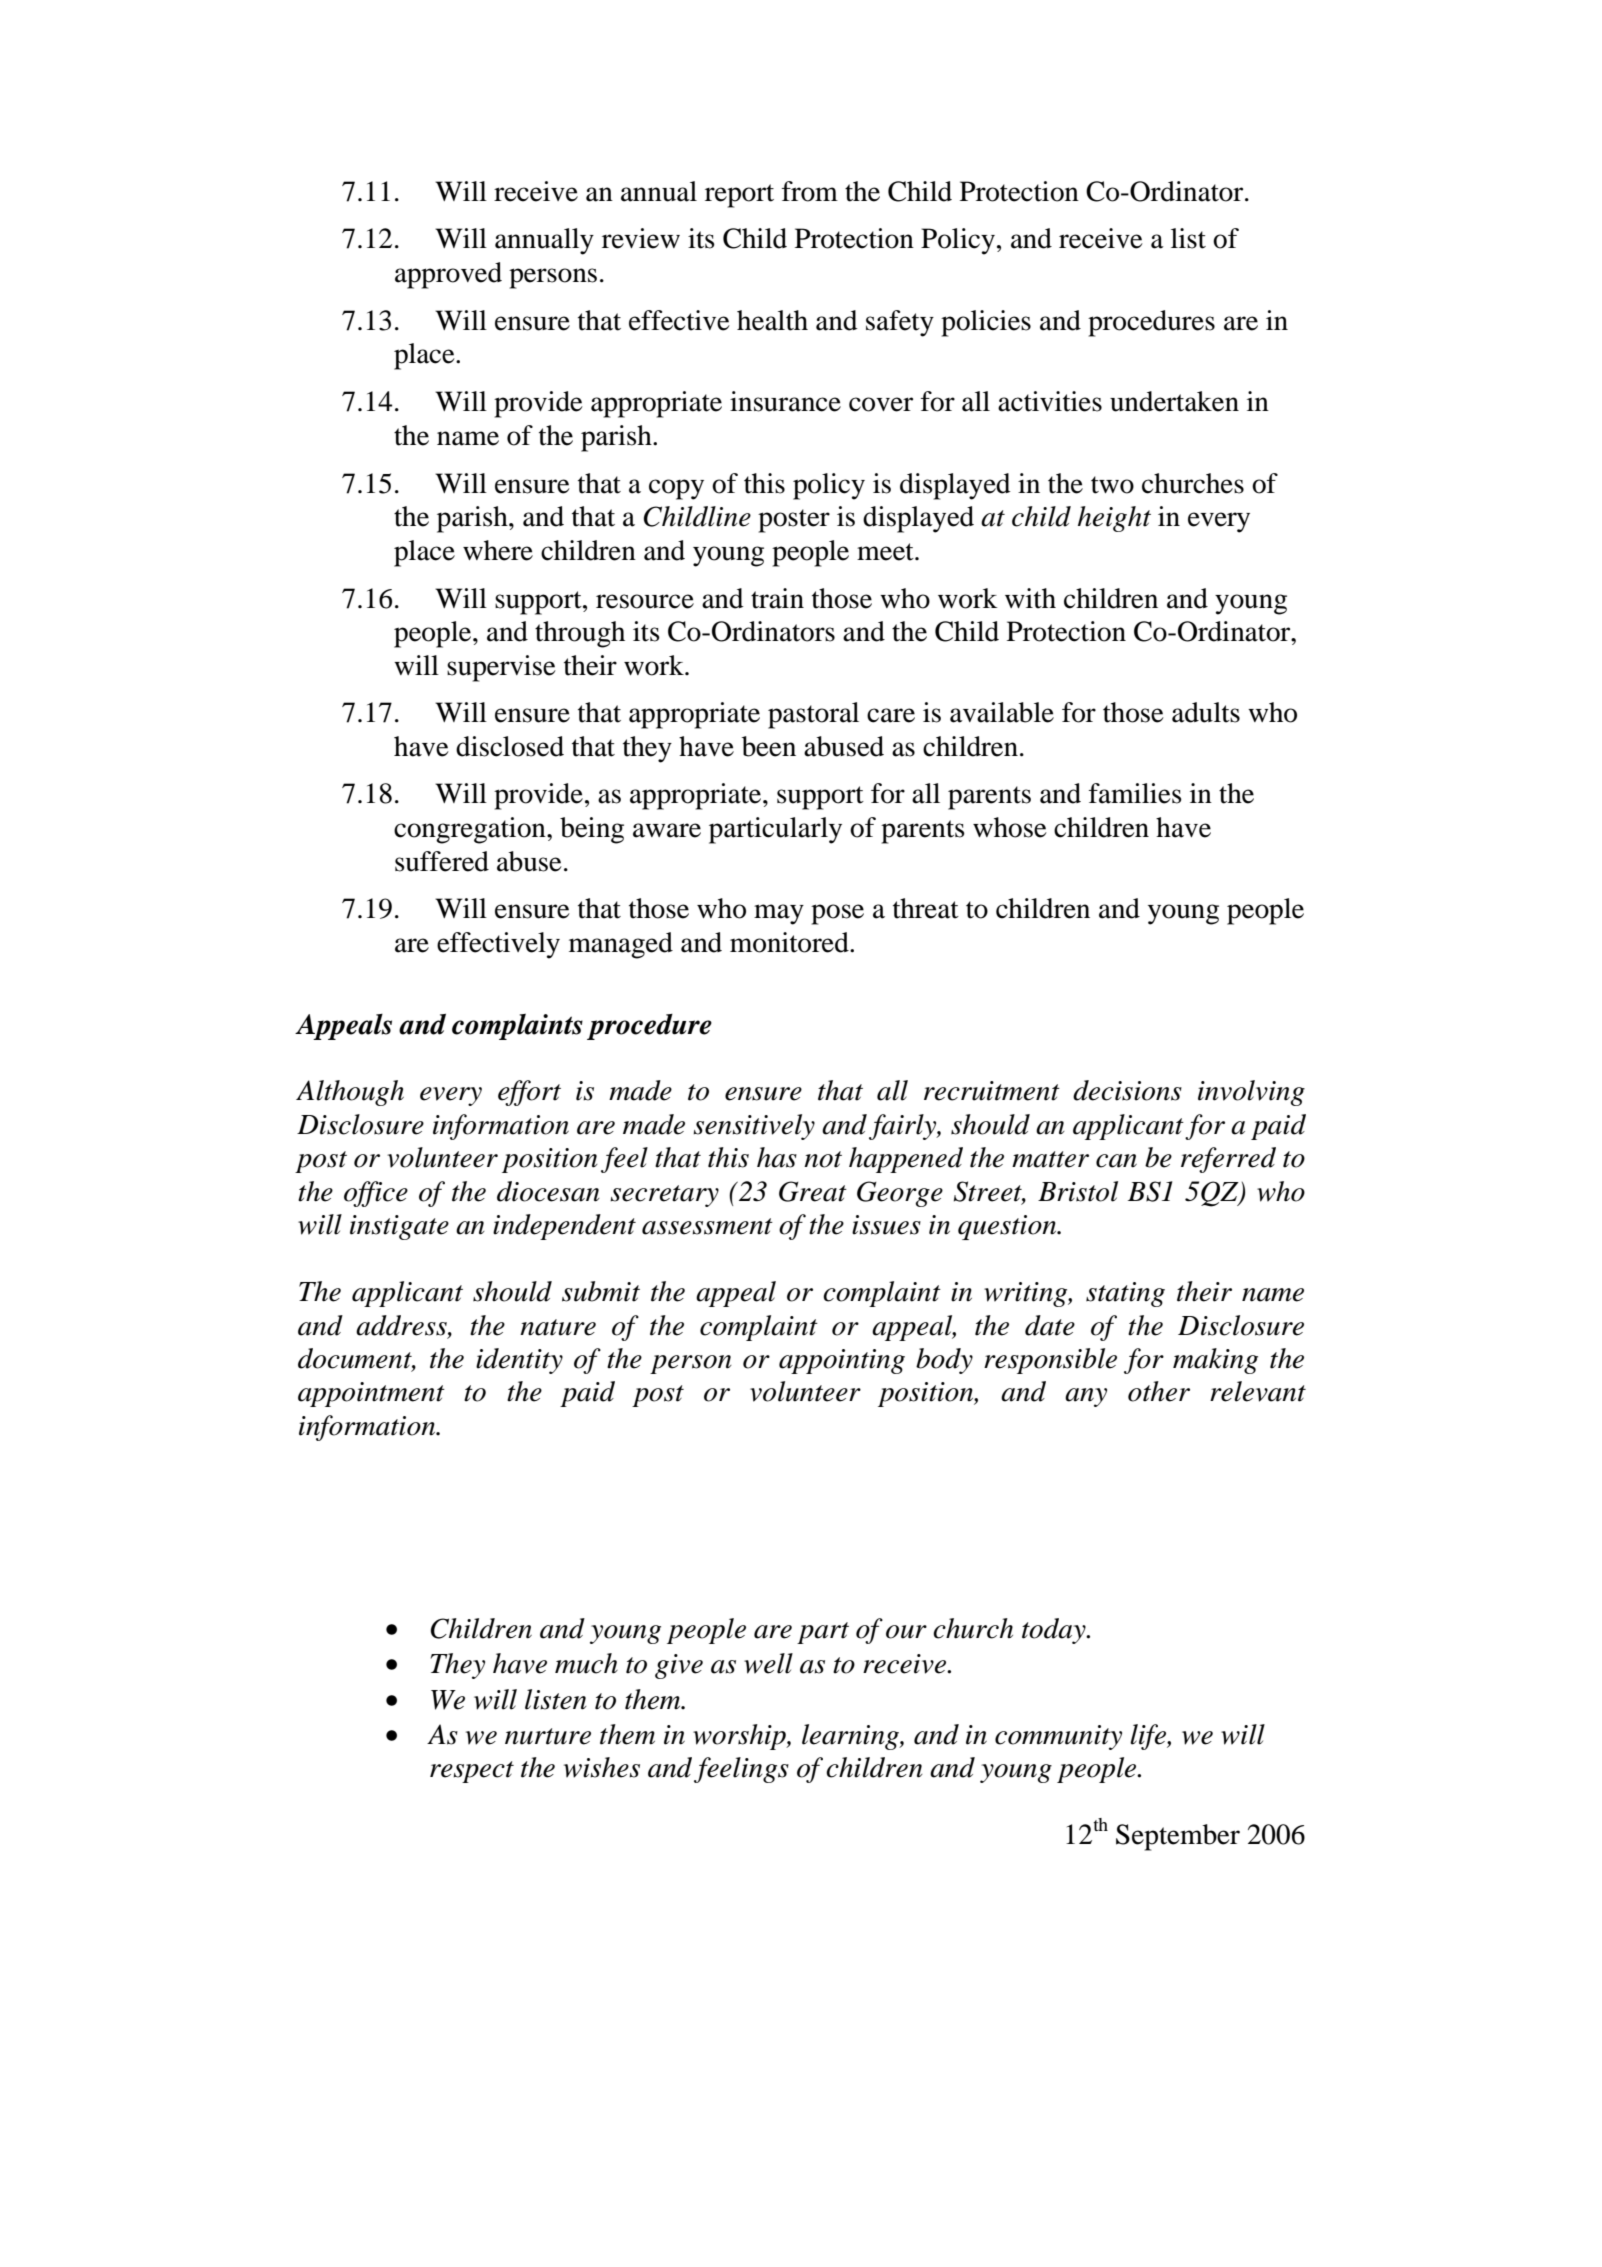 The image size is (1602, 2267). I want to click on respect, so click(472, 1772).
